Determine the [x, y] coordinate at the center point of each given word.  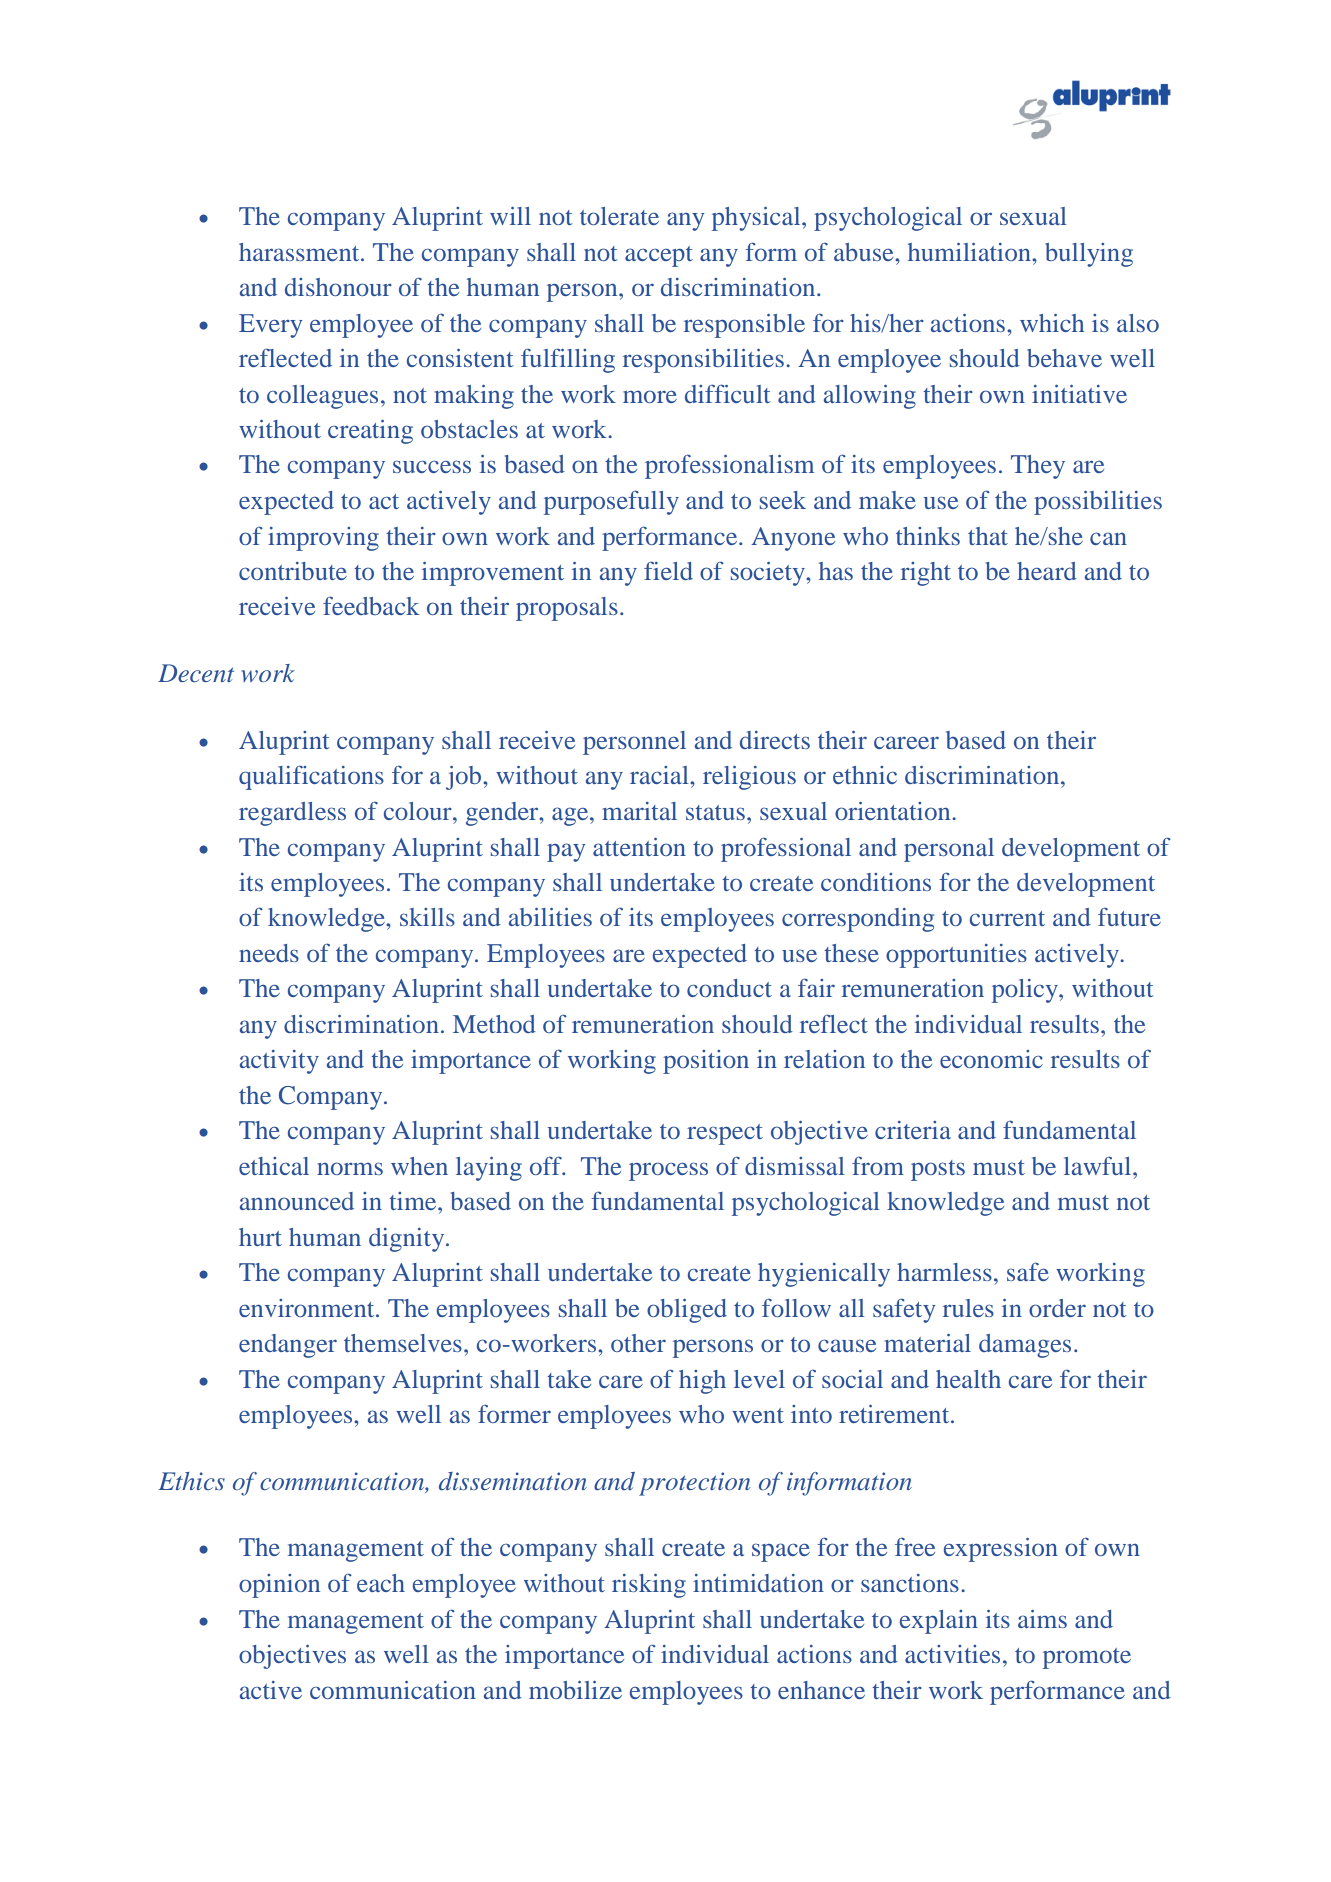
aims [1042, 1619]
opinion [279, 1586]
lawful [1099, 1165]
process [668, 1171]
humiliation [970, 252]
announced [297, 1201]
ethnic [865, 775]
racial [660, 775]
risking [649, 1586]
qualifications [311, 777]
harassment [300, 252]
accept [659, 256]
